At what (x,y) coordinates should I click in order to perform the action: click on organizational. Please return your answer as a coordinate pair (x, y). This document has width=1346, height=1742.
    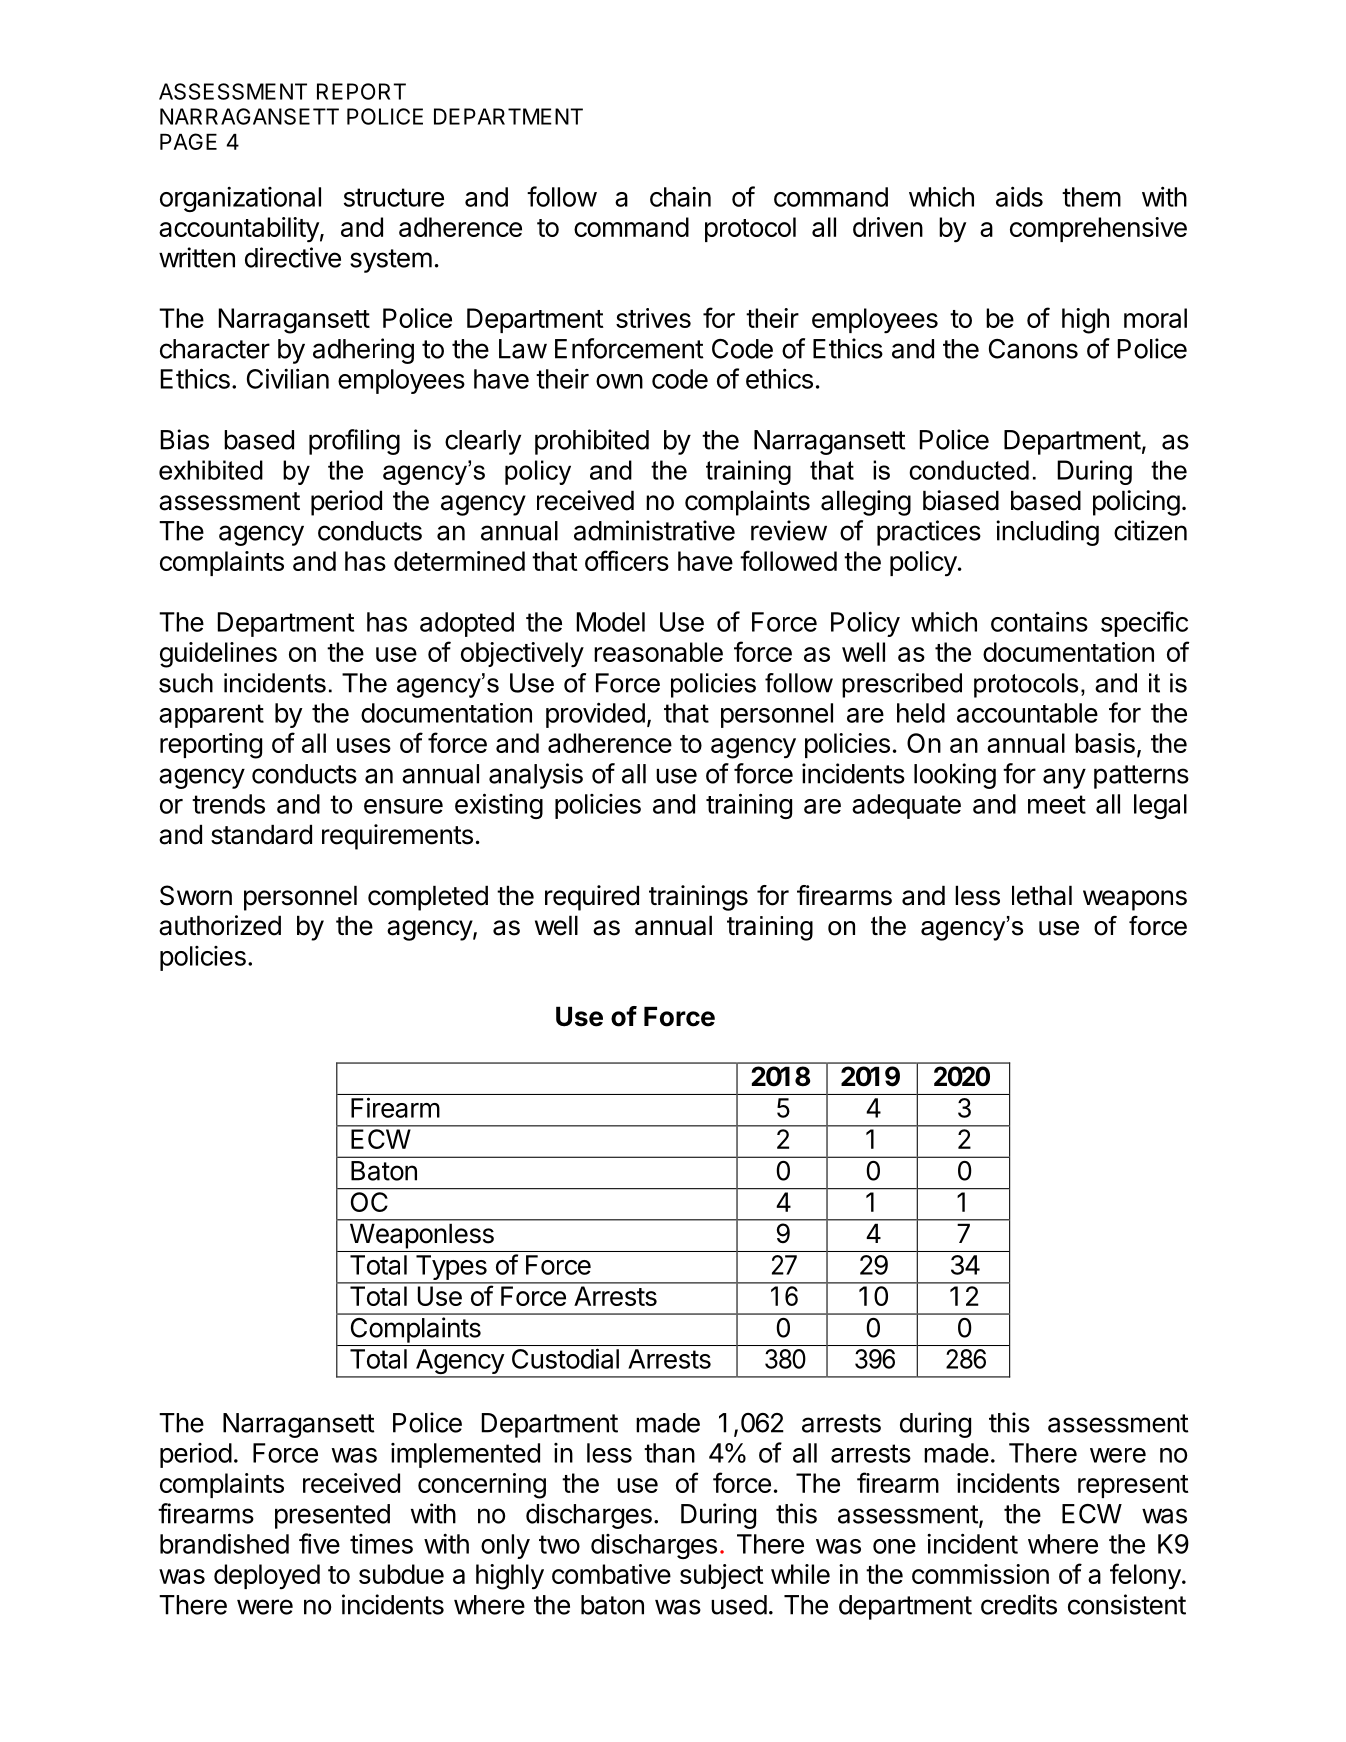
    Looking at the image, I should click on (240, 199).
